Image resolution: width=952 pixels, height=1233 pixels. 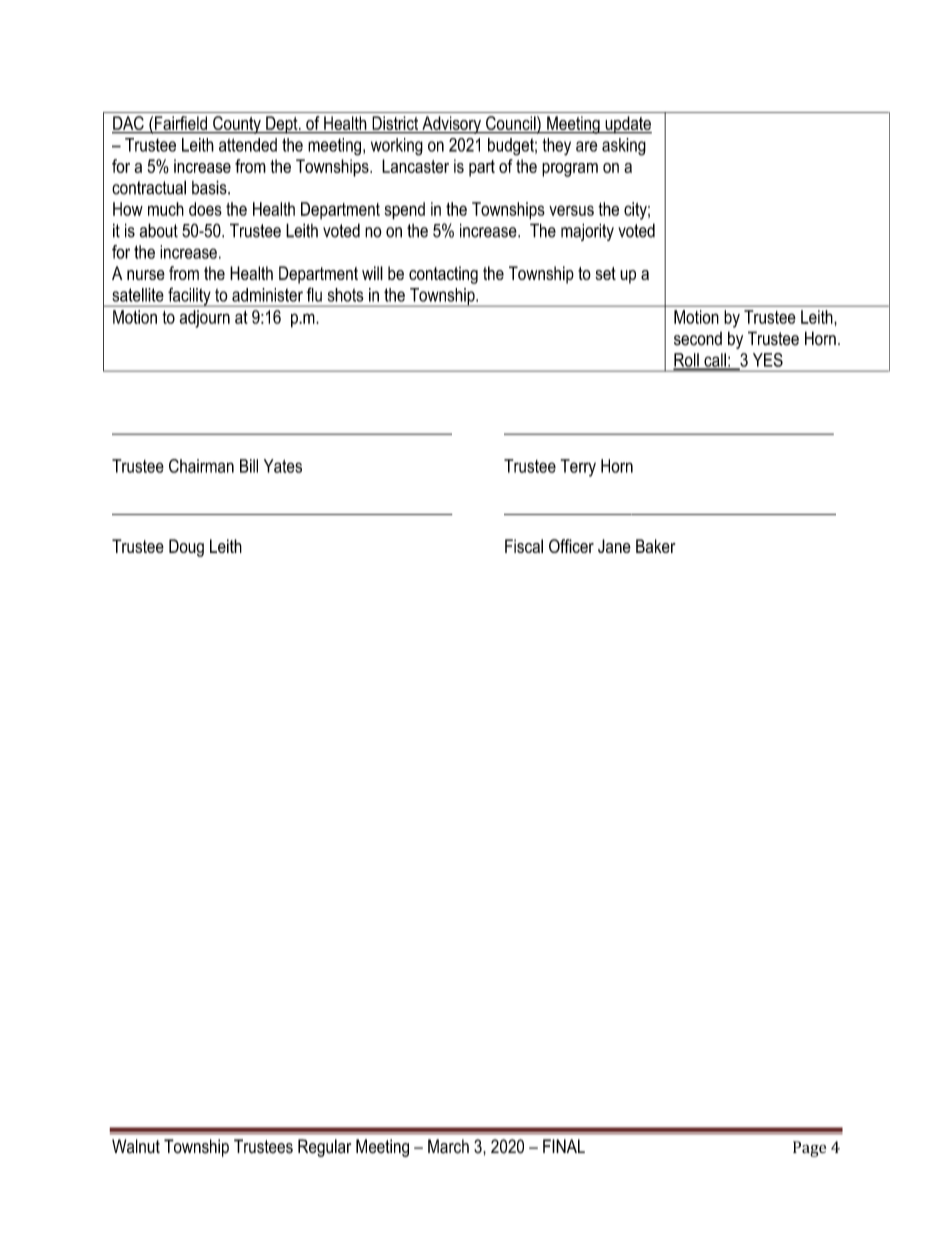 I want to click on Officer, so click(x=571, y=546).
